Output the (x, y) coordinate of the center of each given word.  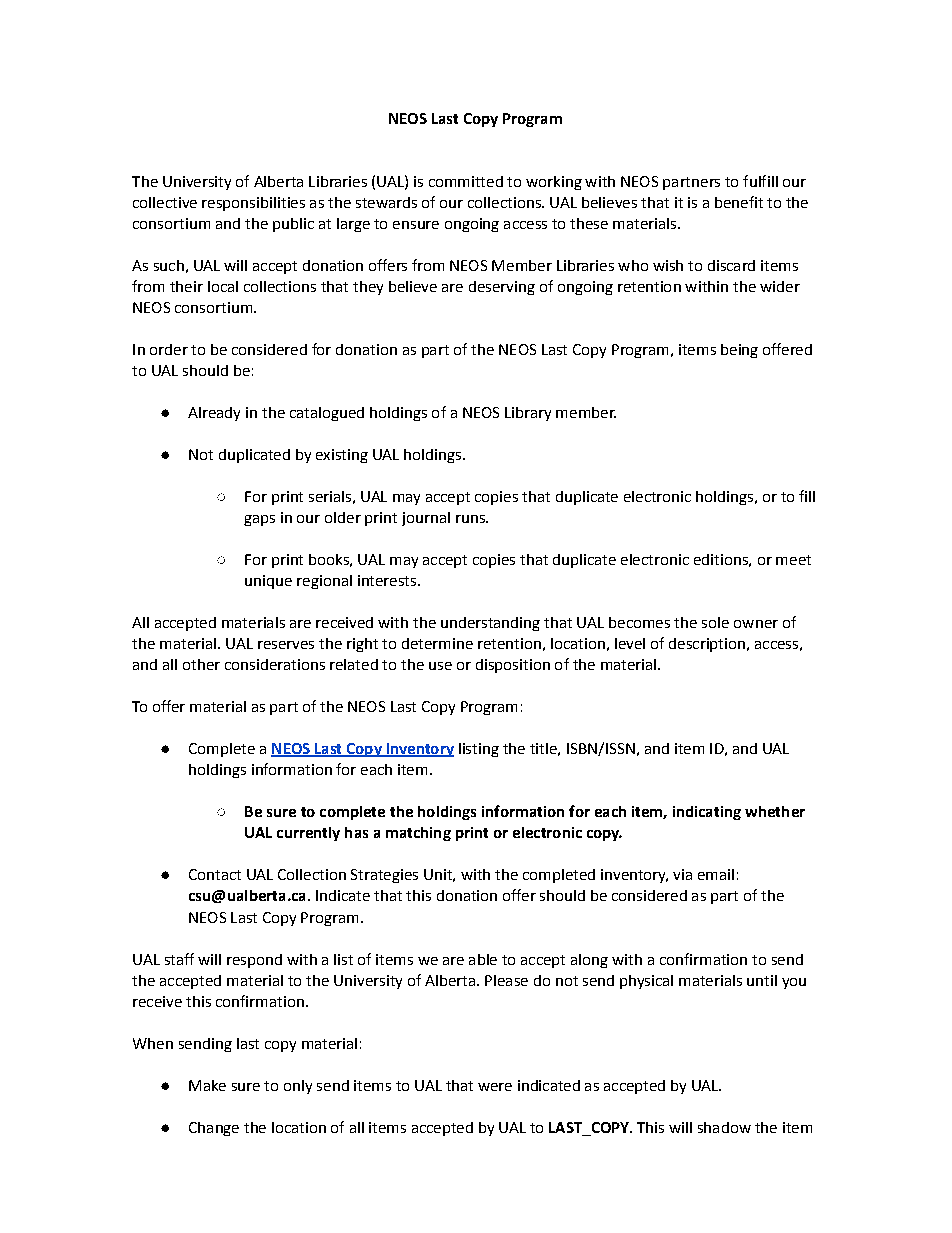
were (495, 1087)
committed (466, 181)
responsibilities (253, 204)
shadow (724, 1127)
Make (207, 1085)
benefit (739, 202)
